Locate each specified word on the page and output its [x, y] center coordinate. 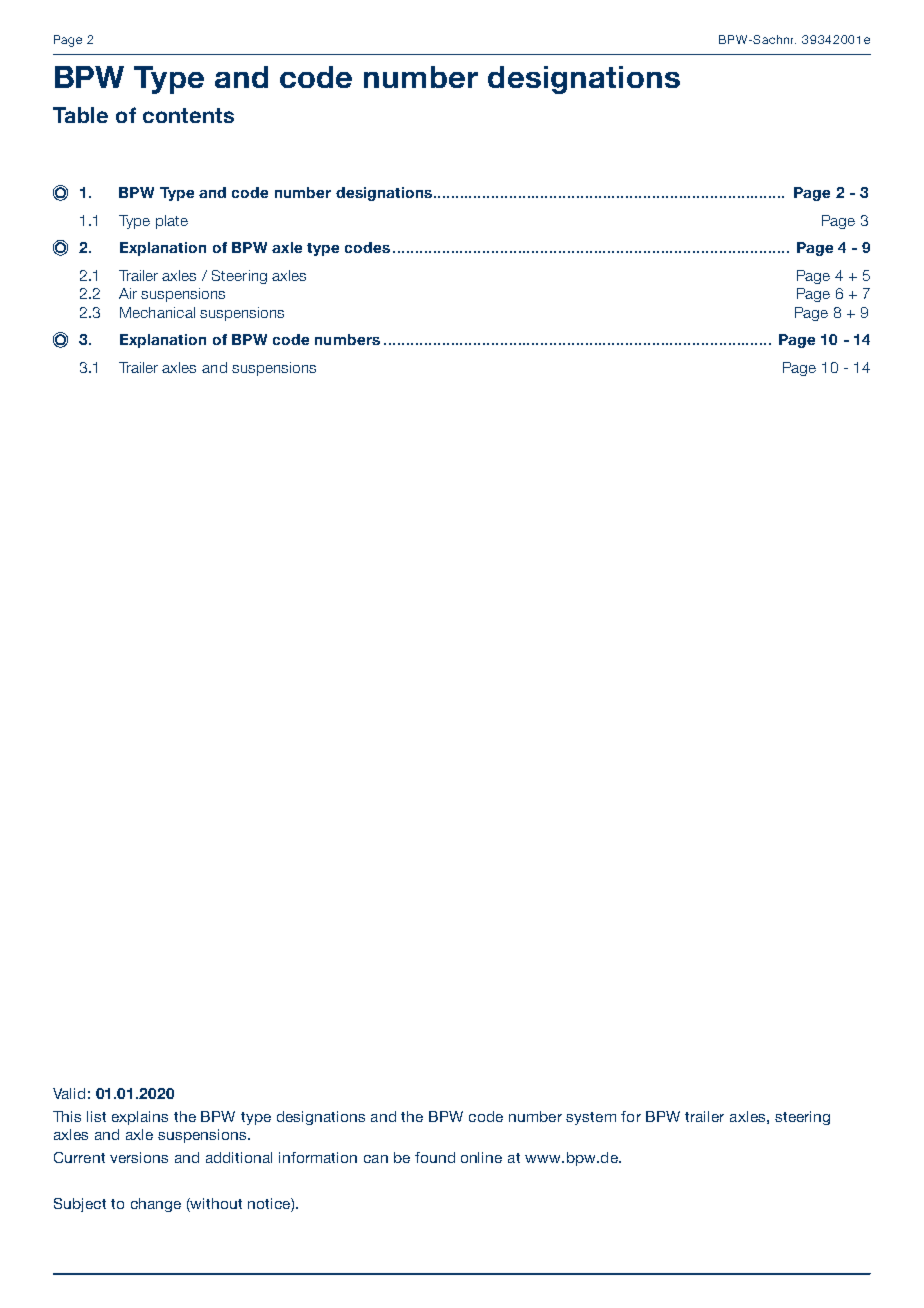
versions [139, 1157]
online [481, 1157]
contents [188, 115]
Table [80, 115]
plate [172, 222]
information [318, 1157]
